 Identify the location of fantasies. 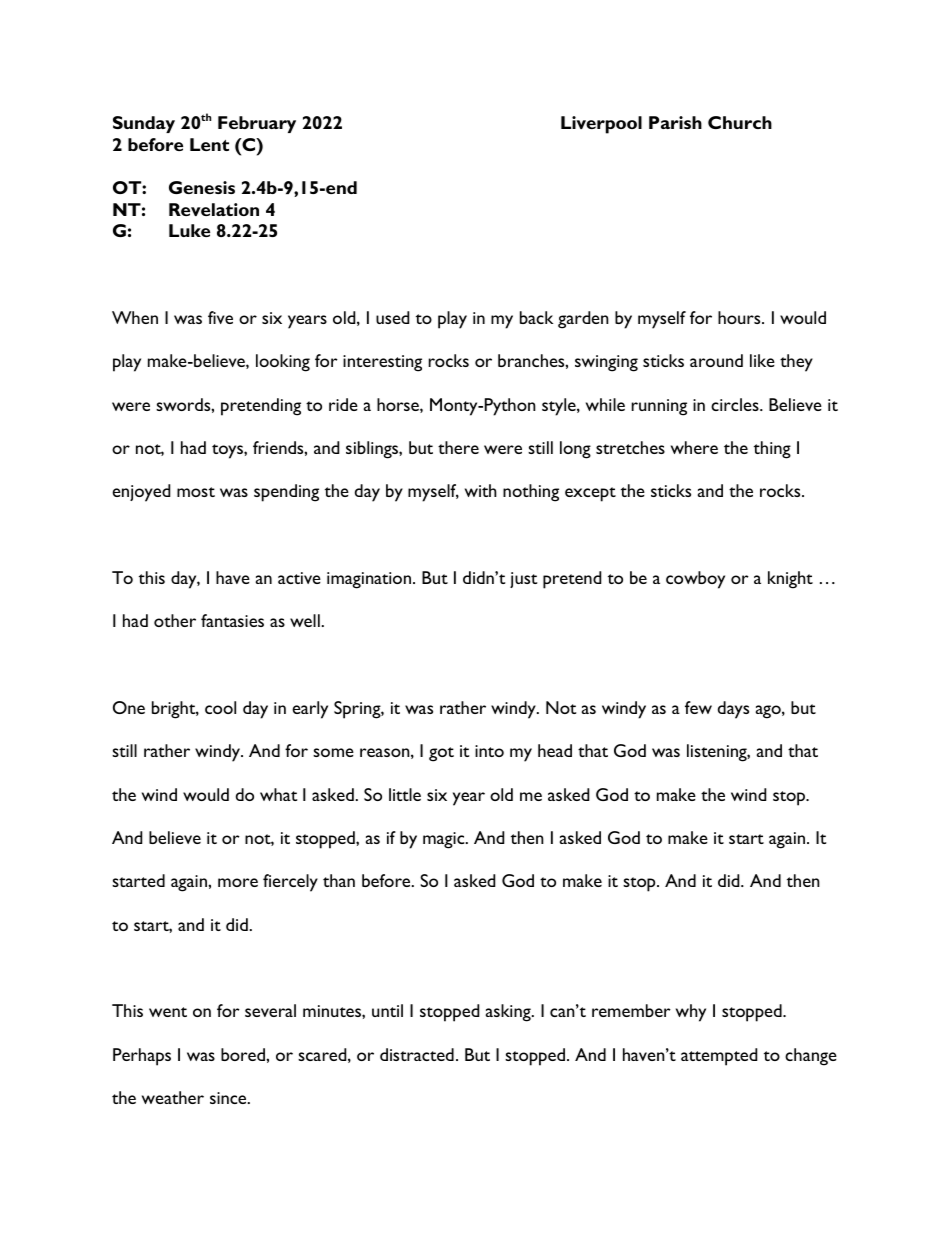
(232, 620).
